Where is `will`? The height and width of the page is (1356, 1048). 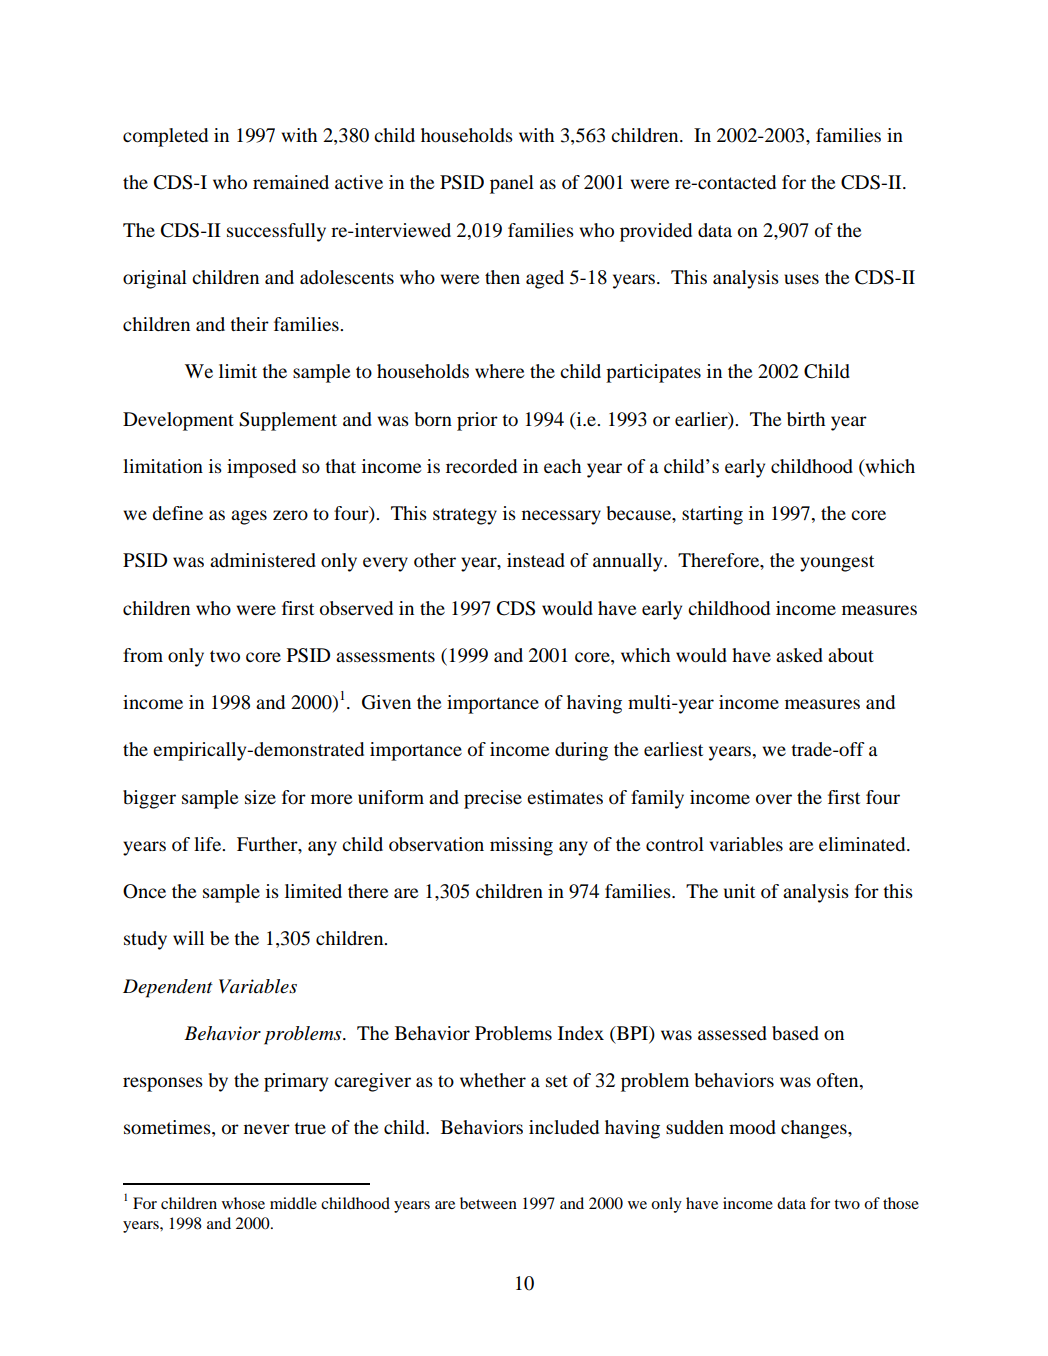 will is located at coordinates (188, 938).
